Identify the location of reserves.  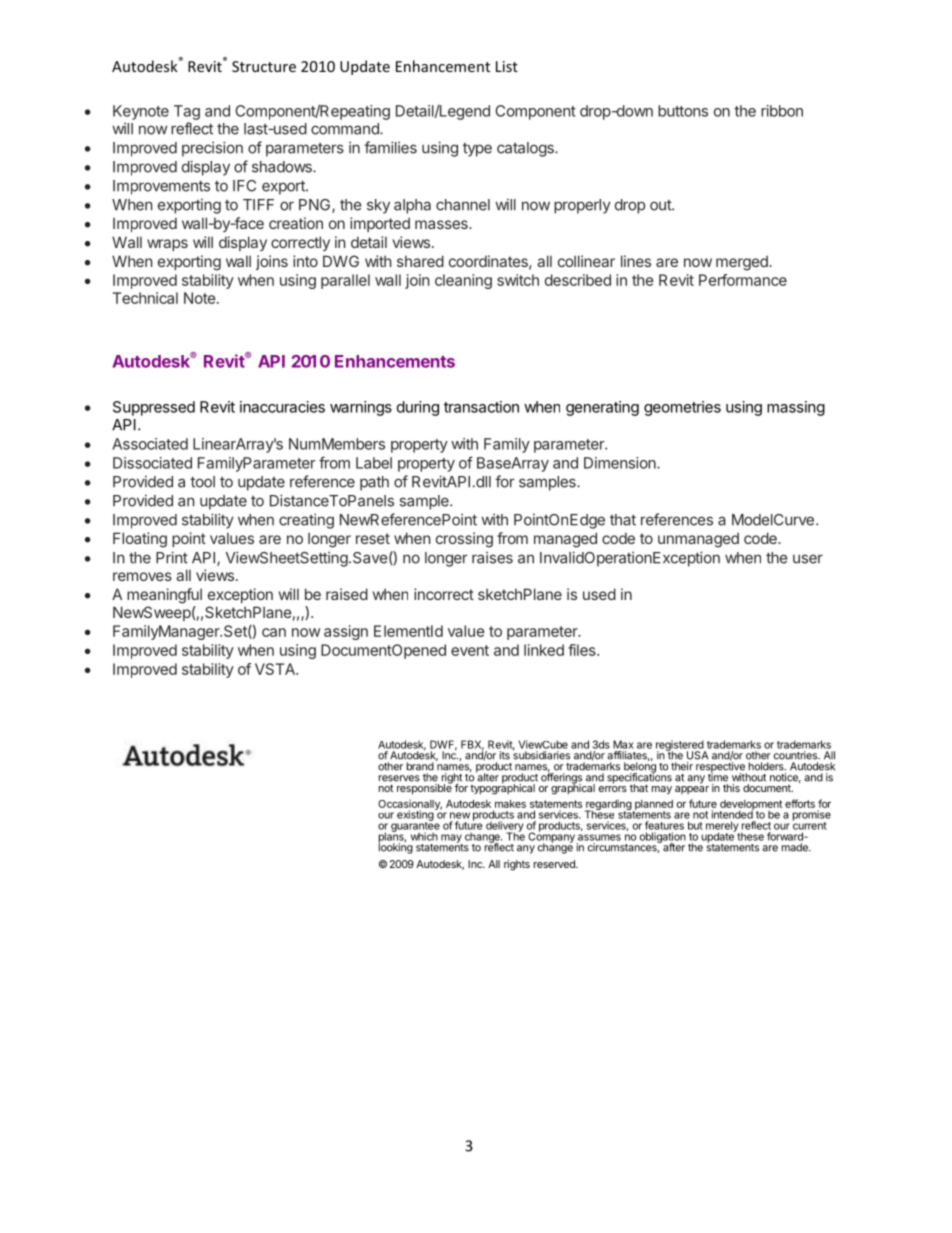
(399, 778).
